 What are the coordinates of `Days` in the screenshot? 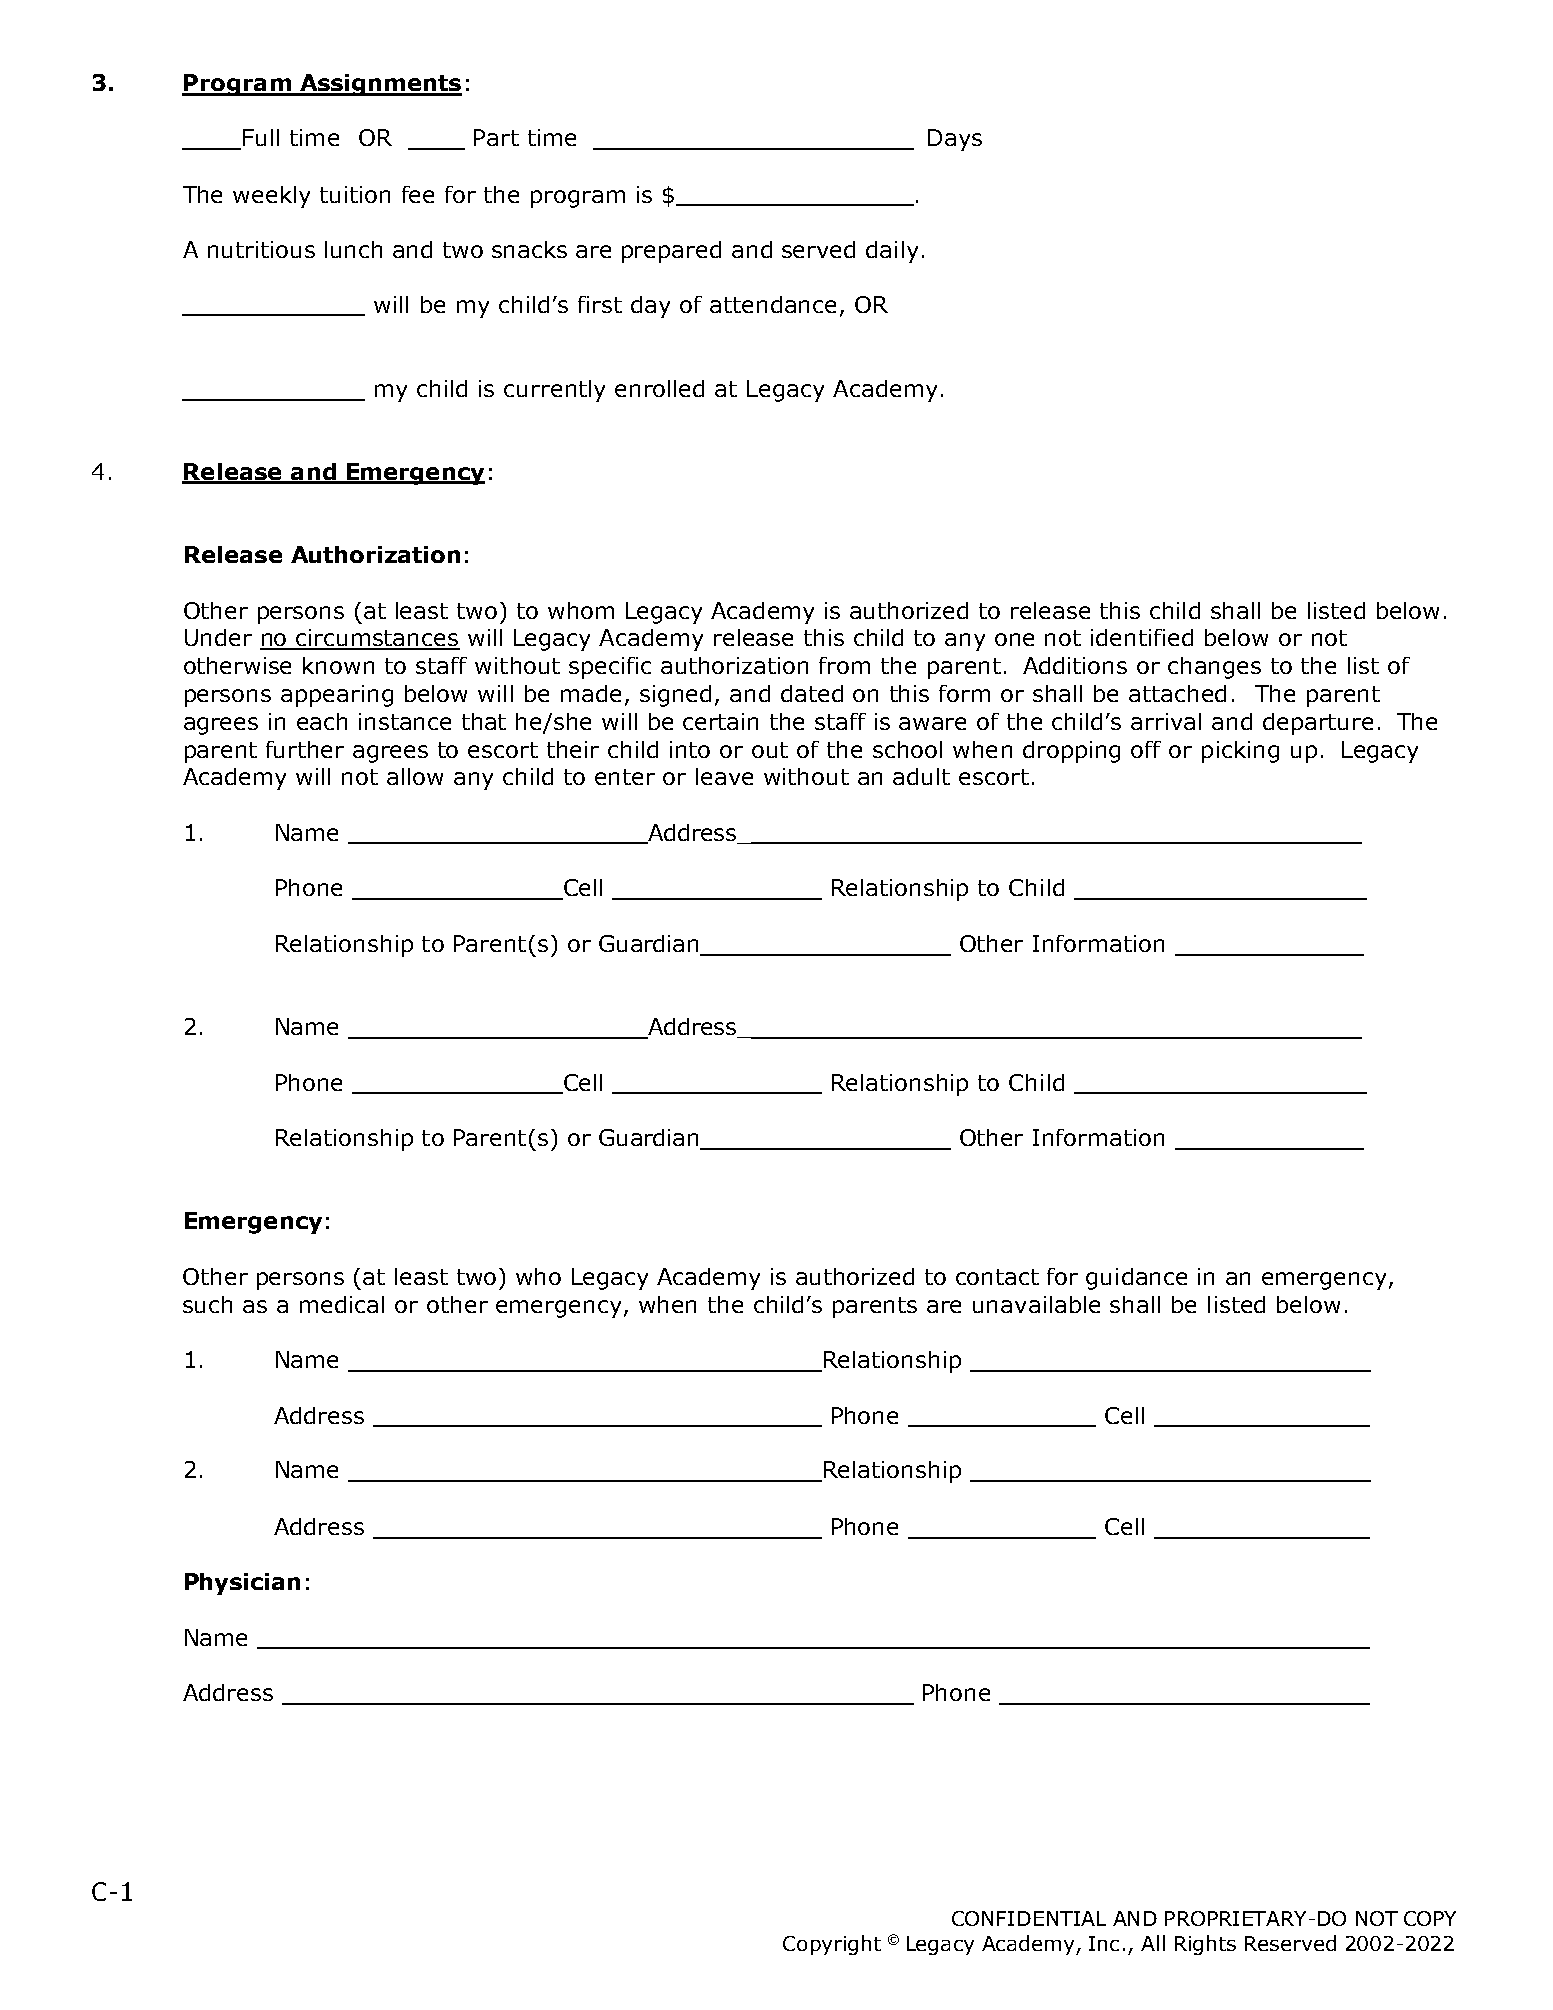 It's located at (955, 140).
